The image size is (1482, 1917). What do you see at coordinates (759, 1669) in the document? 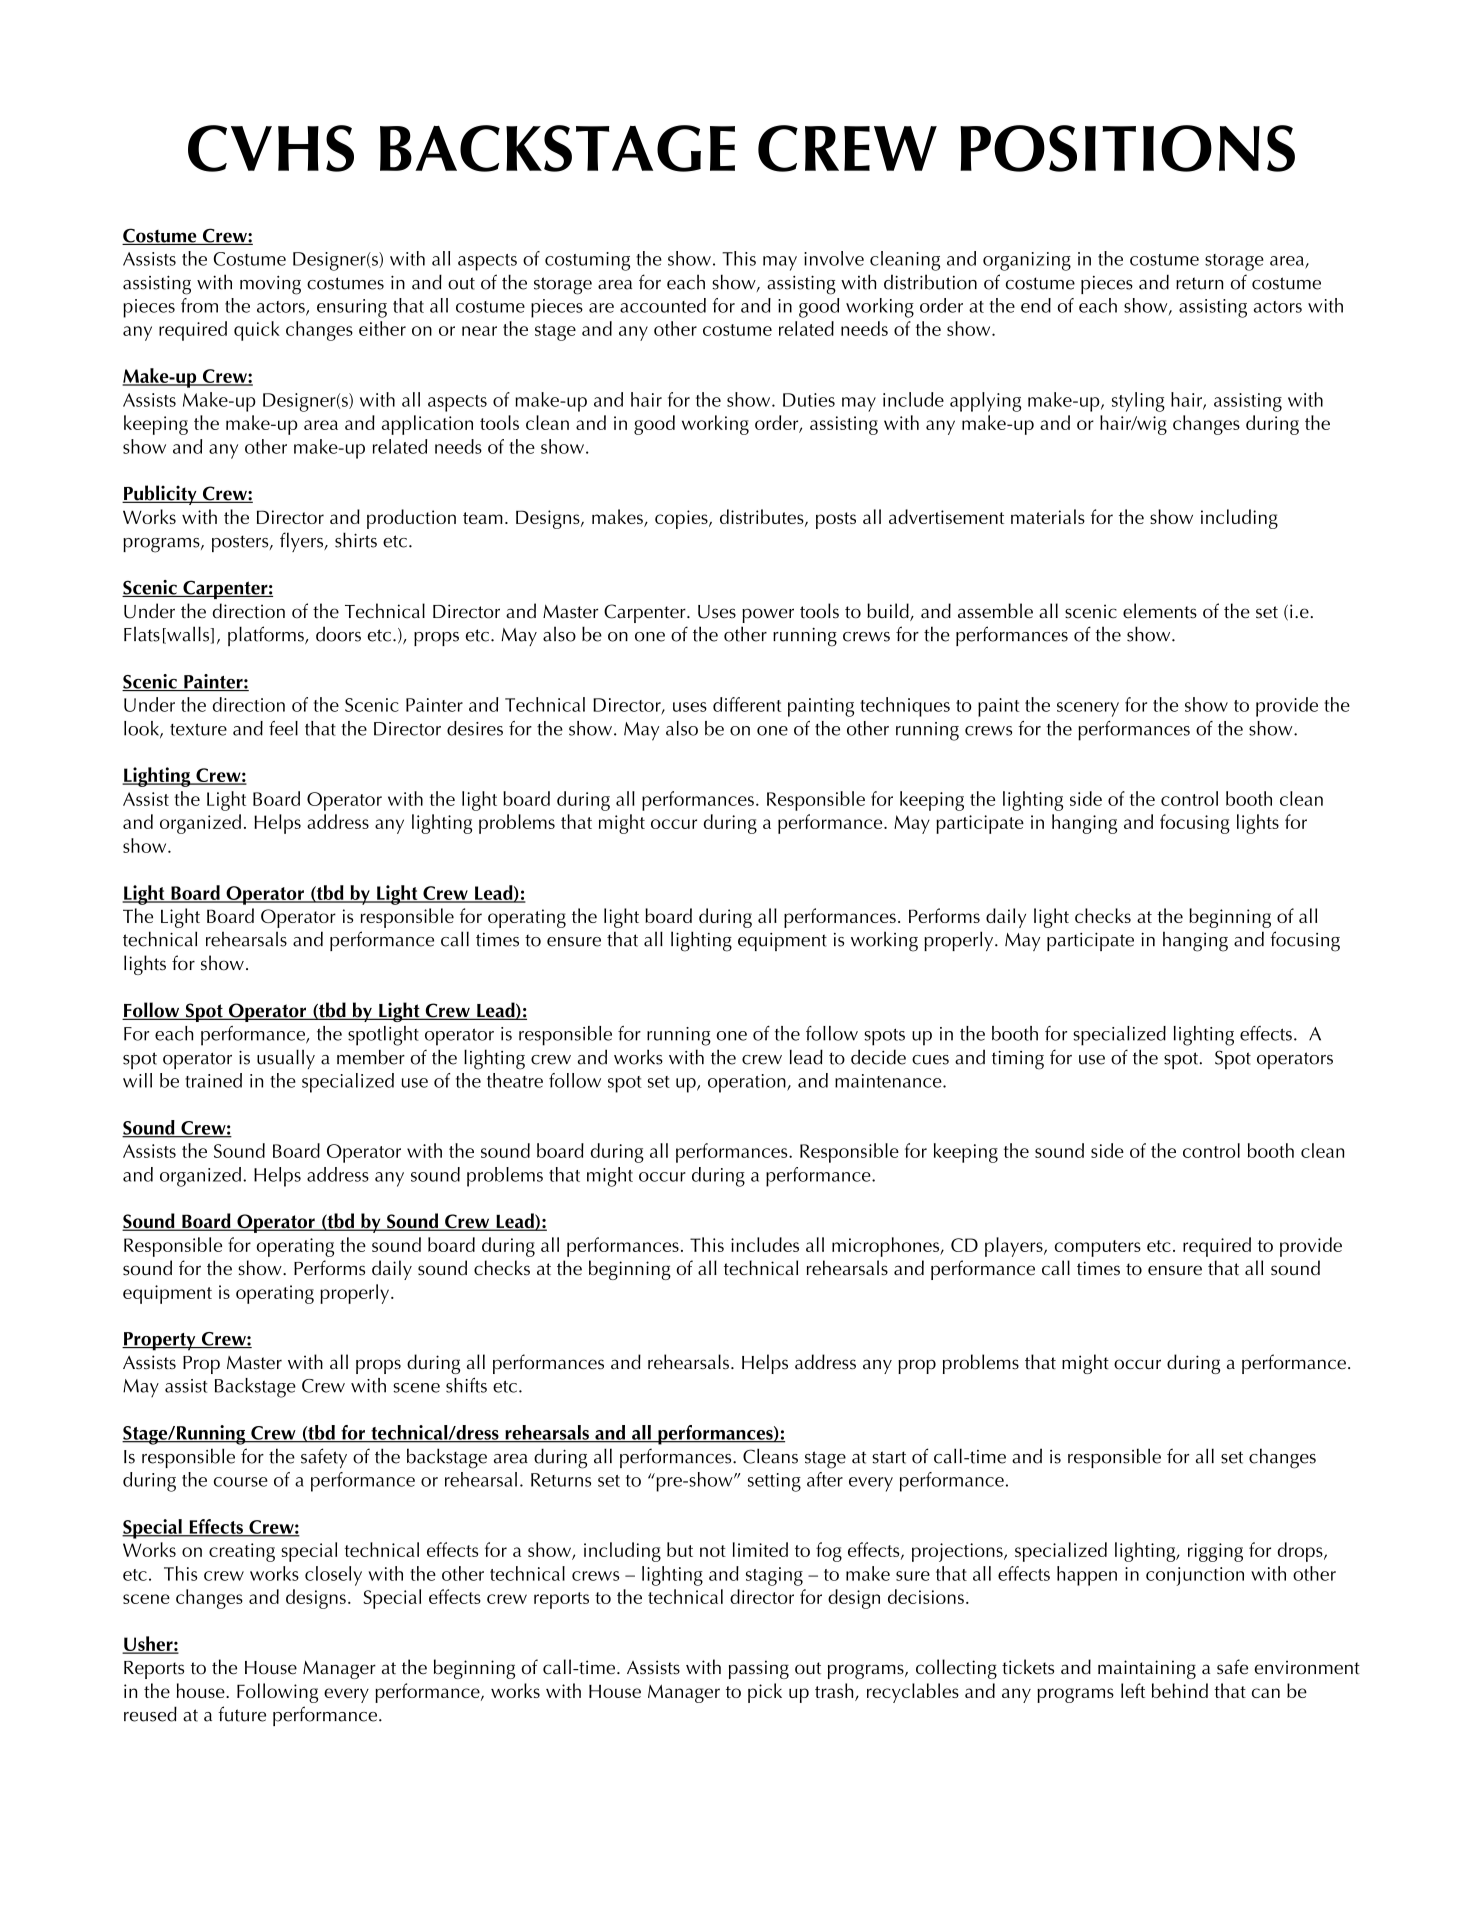
I see `passing` at bounding box center [759, 1669].
